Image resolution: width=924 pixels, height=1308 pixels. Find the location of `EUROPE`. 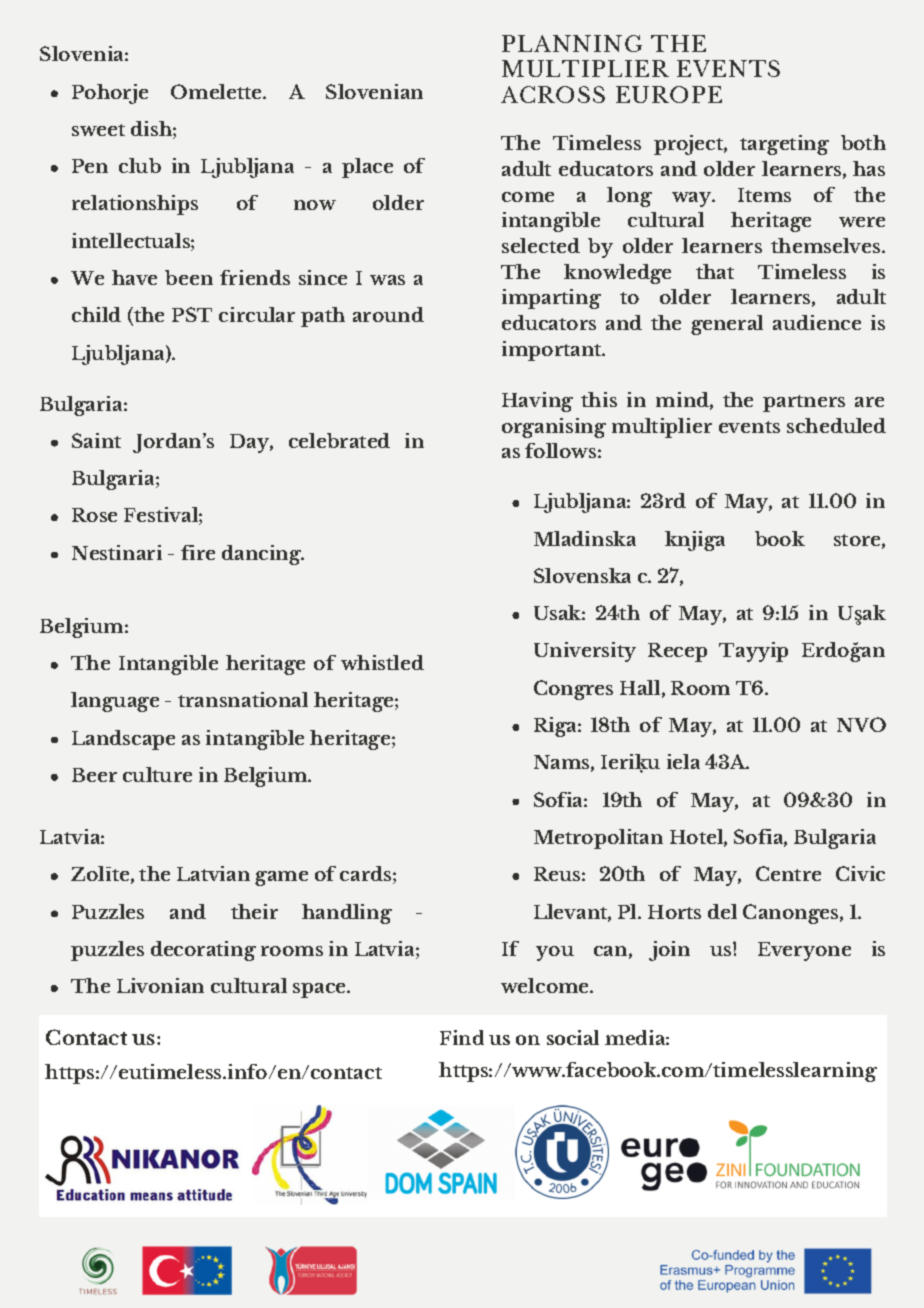

EUROPE is located at coordinates (669, 94).
